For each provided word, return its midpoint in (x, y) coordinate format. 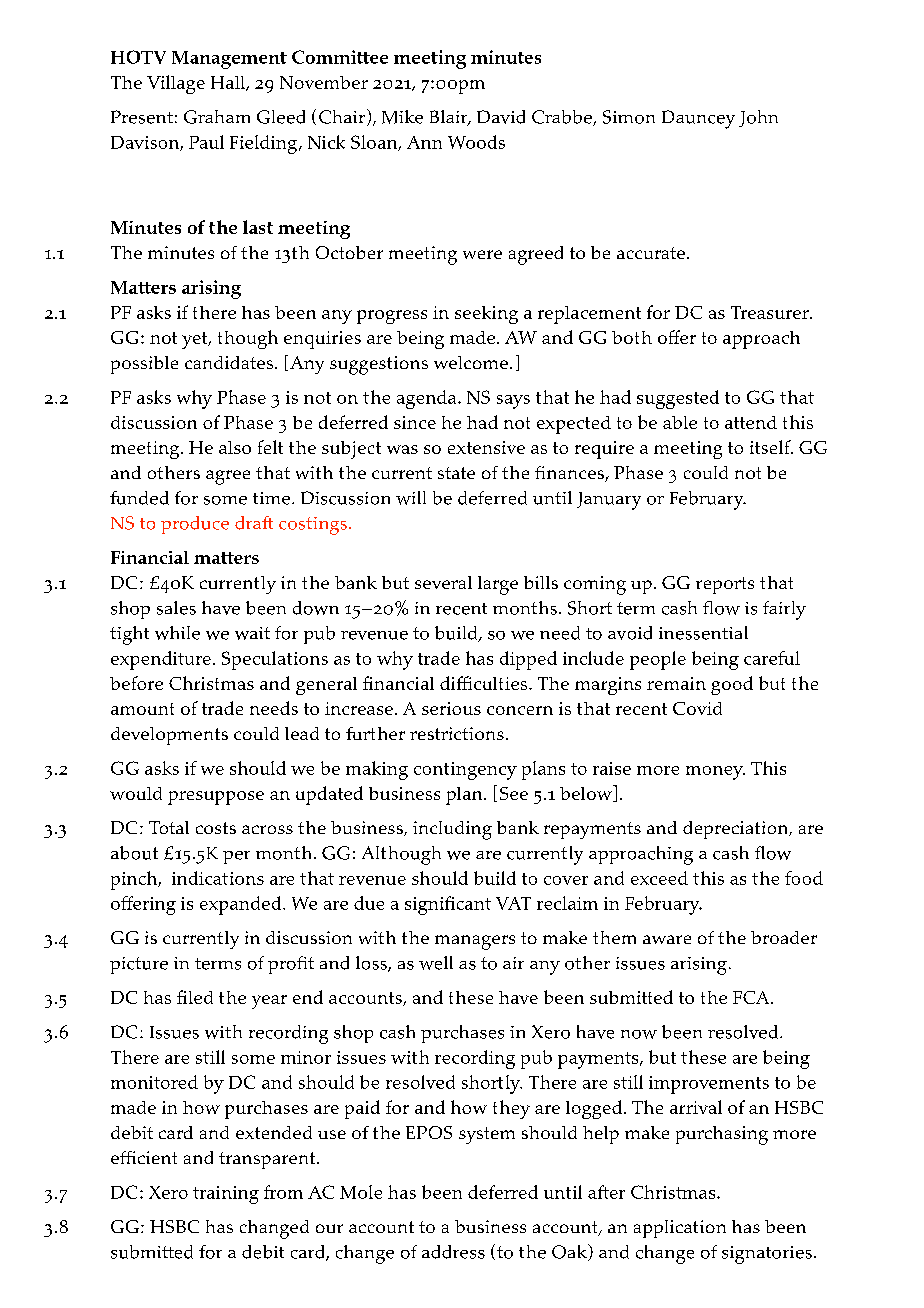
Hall (229, 83)
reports (725, 585)
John (758, 118)
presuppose (216, 798)
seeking (486, 315)
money (715, 773)
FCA (752, 997)
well (436, 963)
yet (196, 340)
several (443, 582)
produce (195, 525)
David (501, 117)
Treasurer (771, 312)
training (226, 1195)
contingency (465, 771)
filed (195, 997)
